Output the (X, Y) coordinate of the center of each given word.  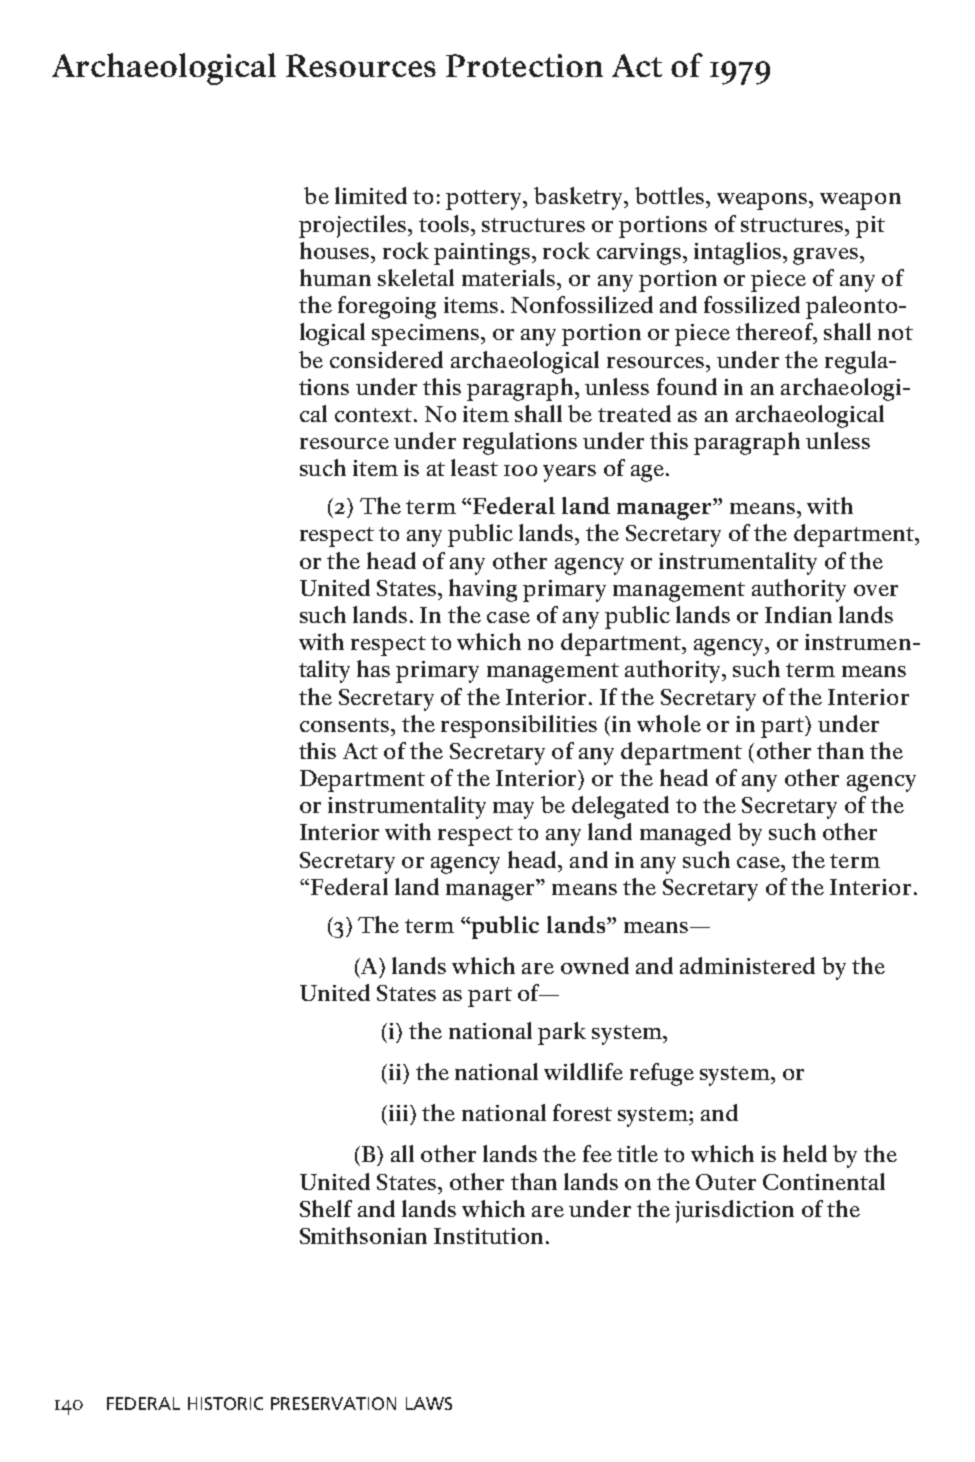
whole (669, 723)
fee (597, 1153)
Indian (798, 614)
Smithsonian (363, 1235)
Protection (524, 65)
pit (870, 227)
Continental (824, 1181)
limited (371, 195)
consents (344, 725)
